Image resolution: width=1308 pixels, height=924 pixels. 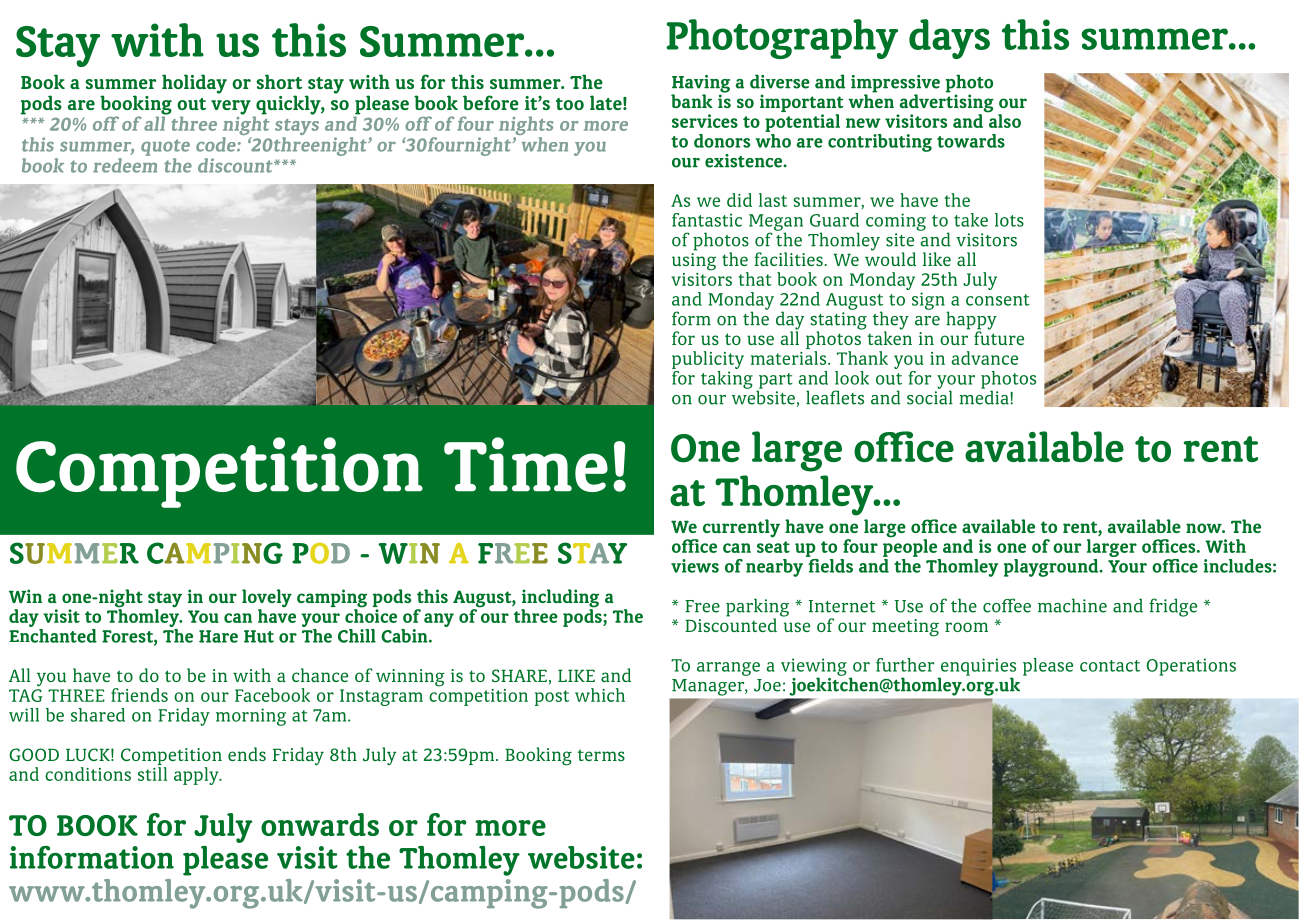 What do you see at coordinates (1052, 568) in the image?
I see `playground` at bounding box center [1052, 568].
